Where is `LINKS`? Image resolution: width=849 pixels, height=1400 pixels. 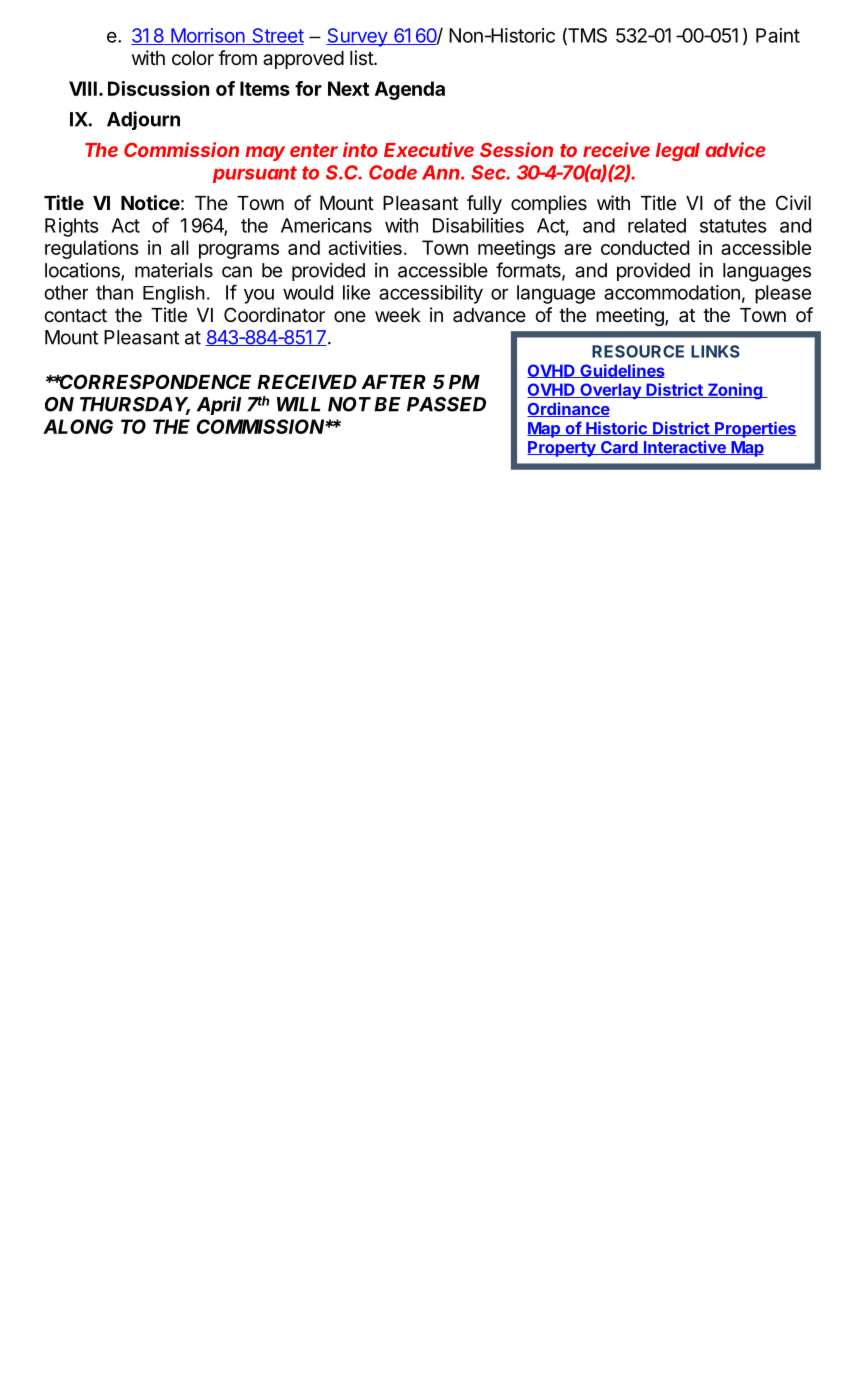 LINKS is located at coordinates (715, 351).
